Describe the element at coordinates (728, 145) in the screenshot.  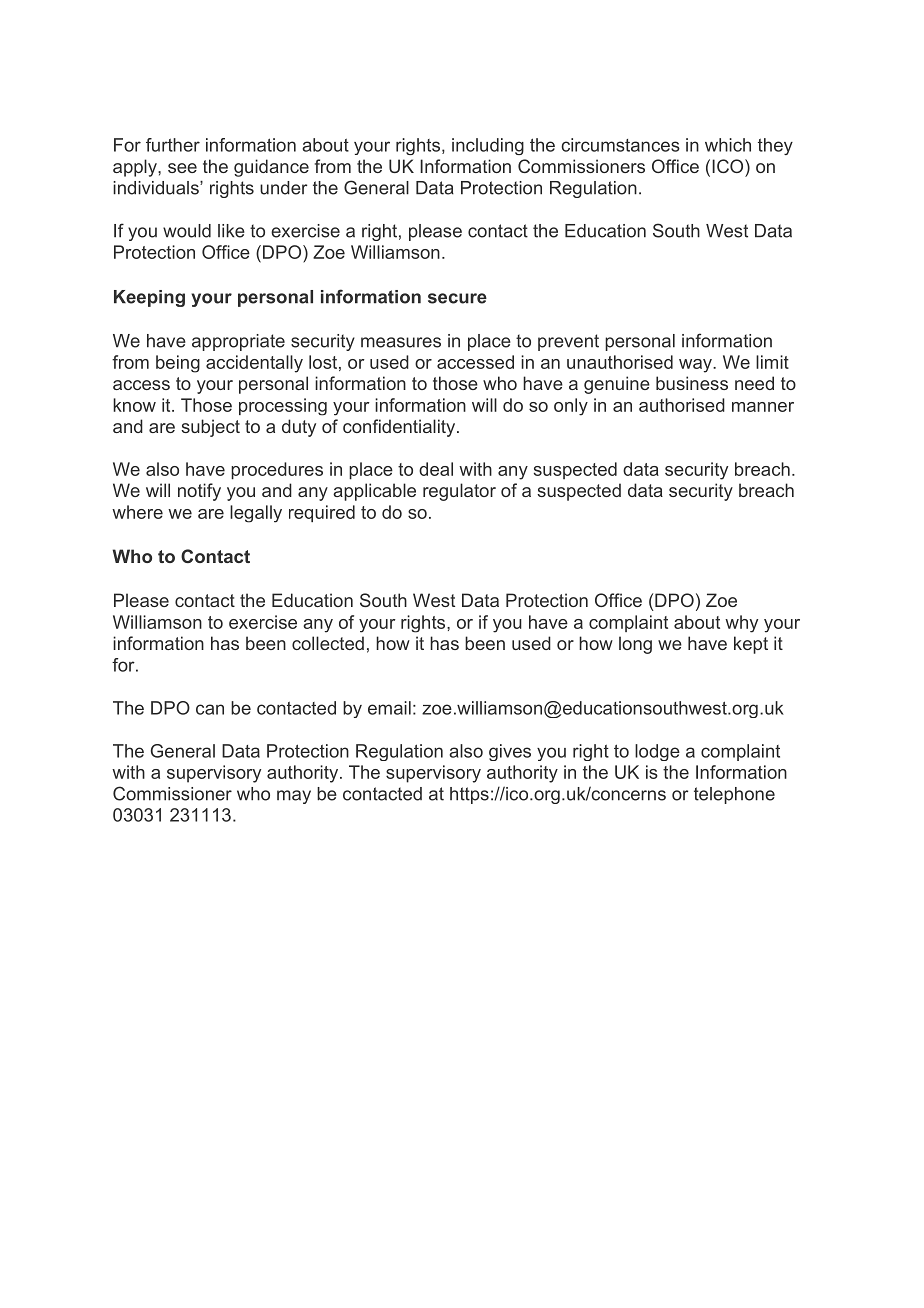
I see `which` at that location.
